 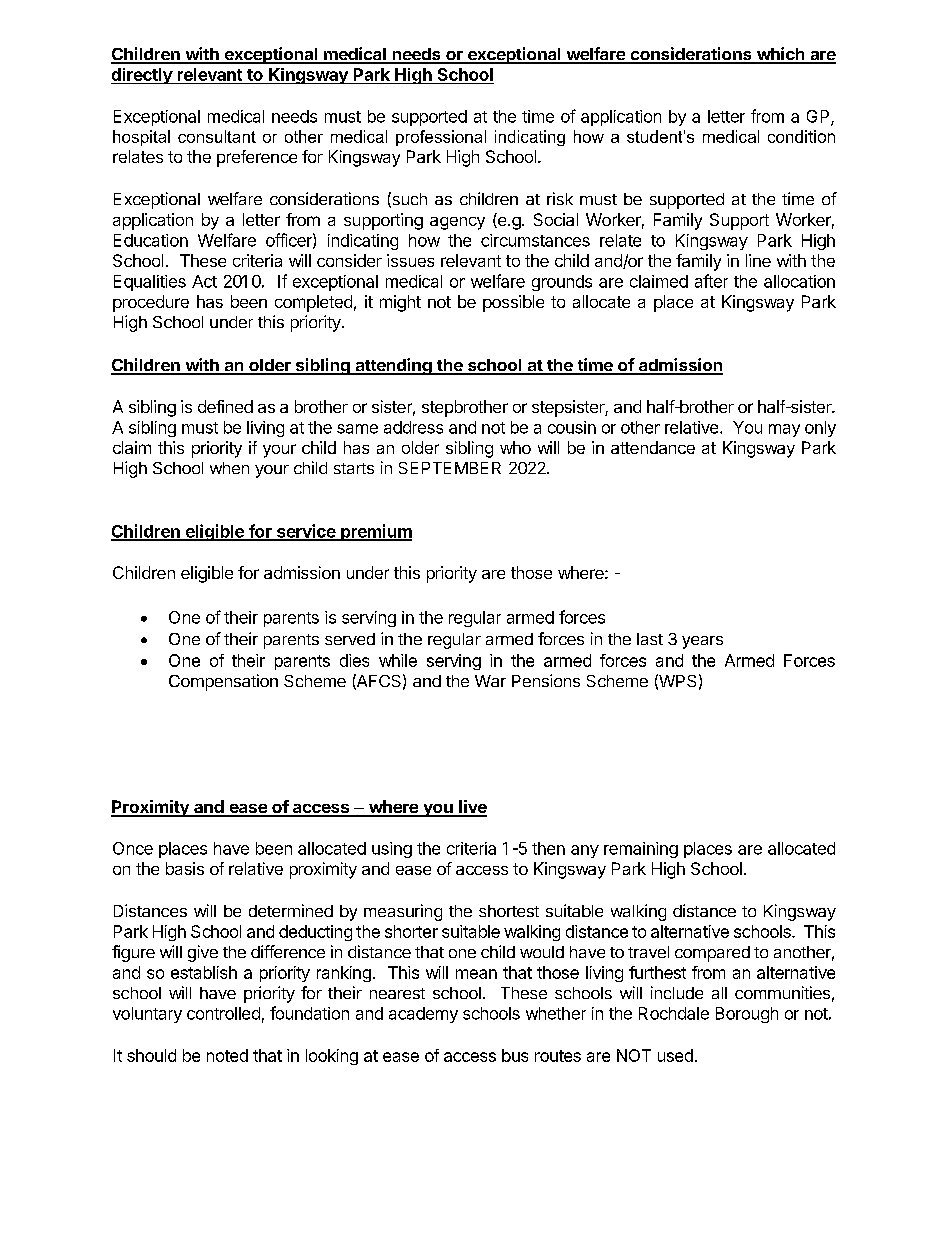 I want to click on premium, so click(x=375, y=532).
